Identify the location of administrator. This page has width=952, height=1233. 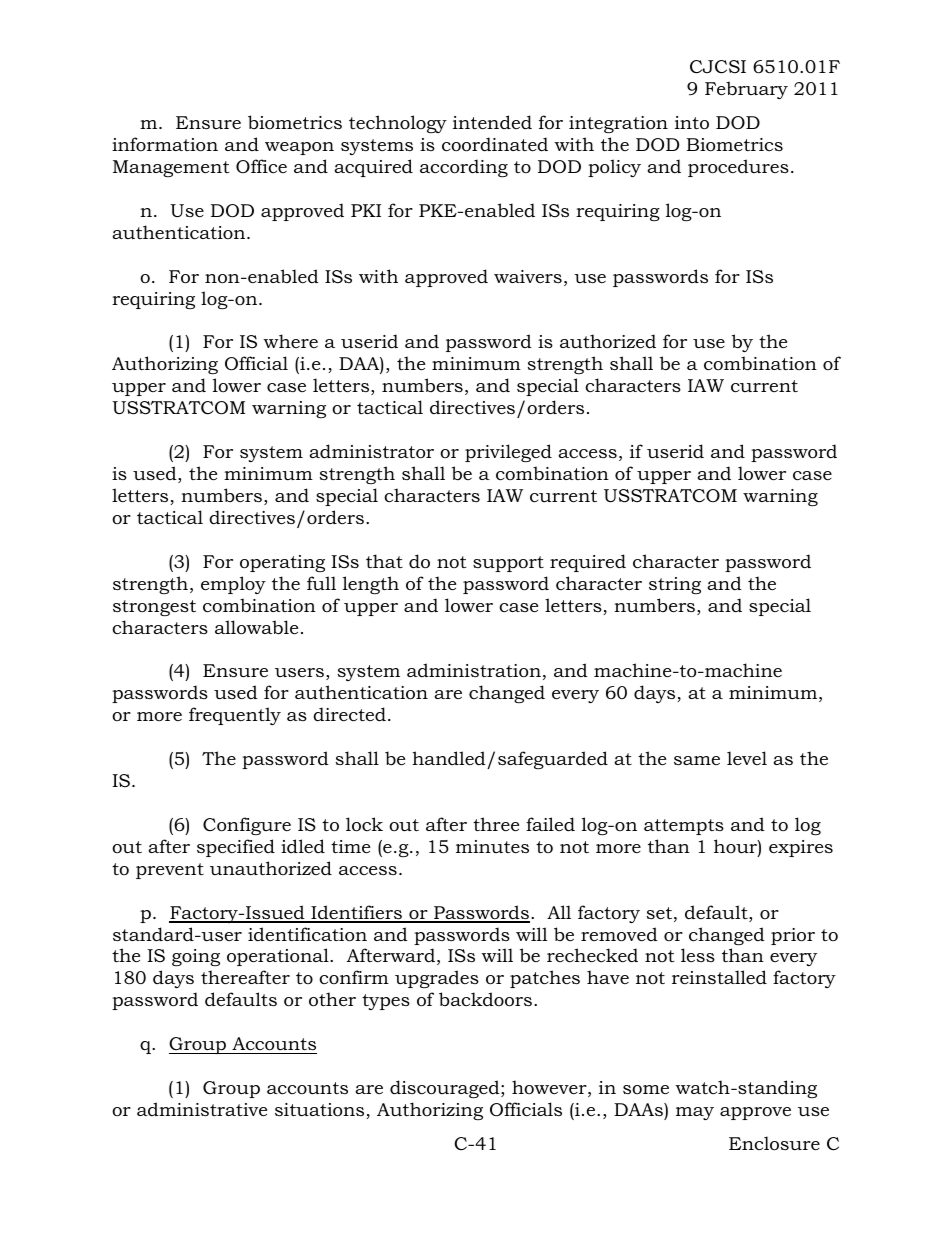
(371, 451).
